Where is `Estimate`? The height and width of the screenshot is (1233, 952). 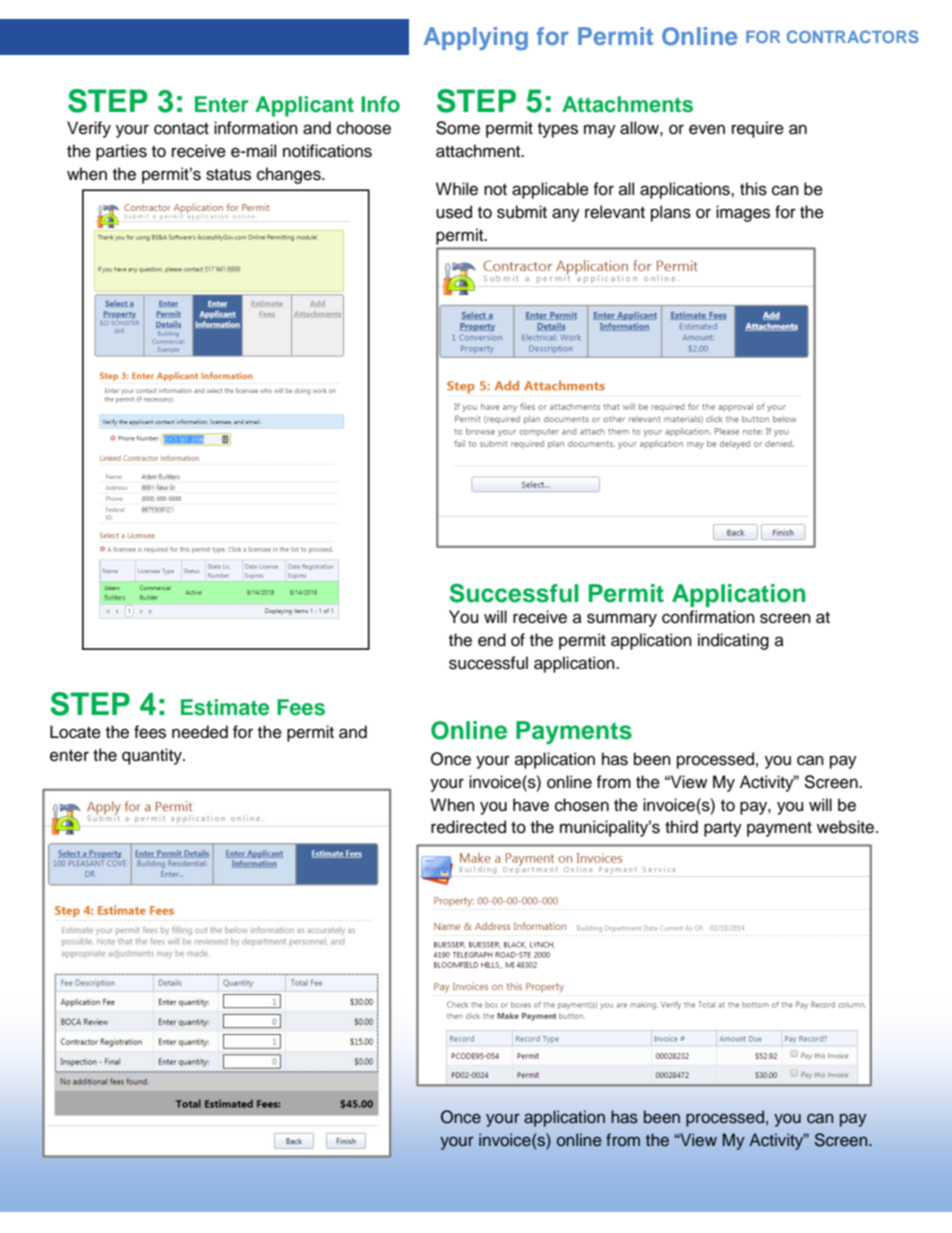
Estimate is located at coordinates (225, 707).
